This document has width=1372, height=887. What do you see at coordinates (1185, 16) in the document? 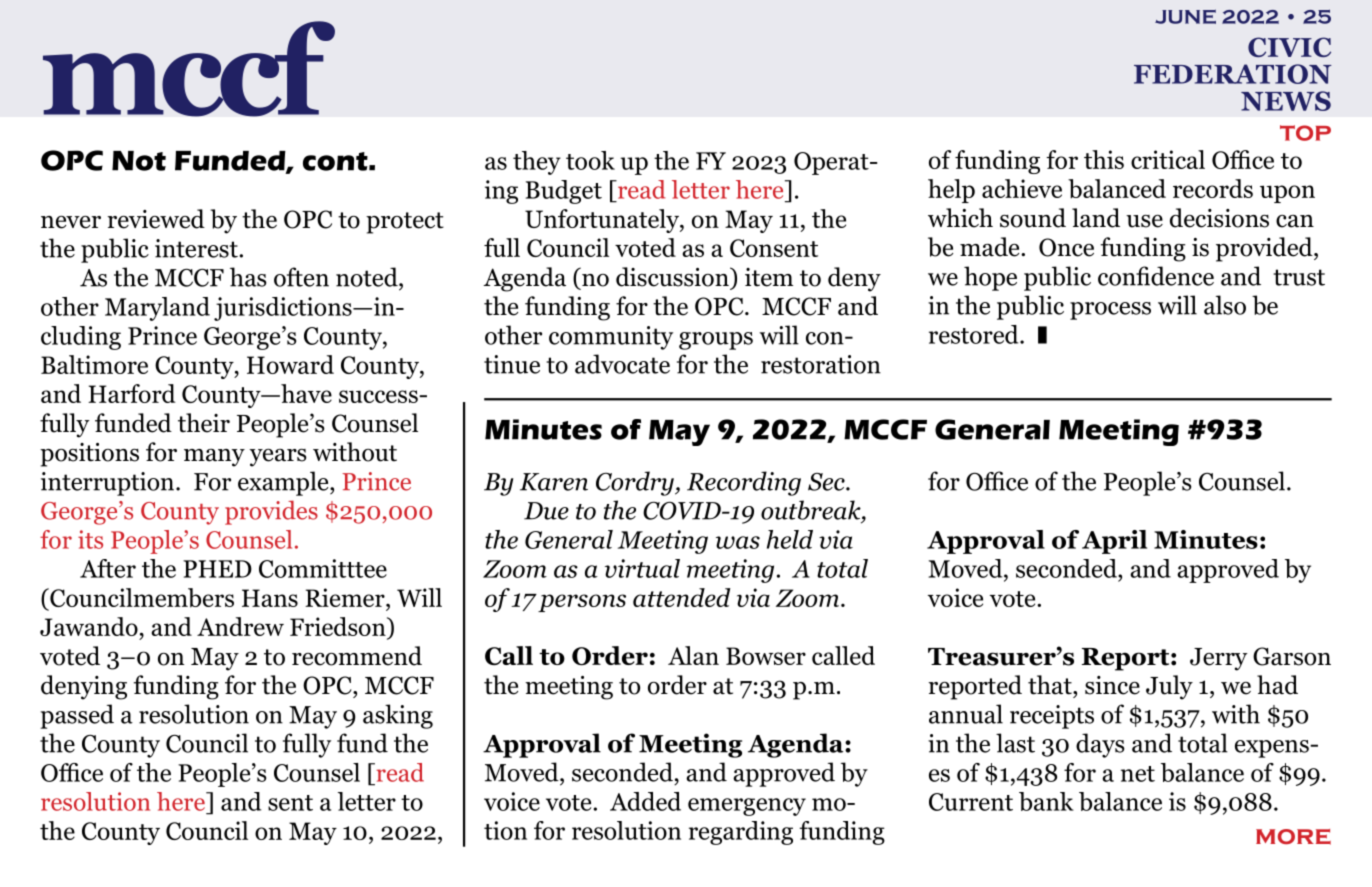
I see `june` at bounding box center [1185, 16].
